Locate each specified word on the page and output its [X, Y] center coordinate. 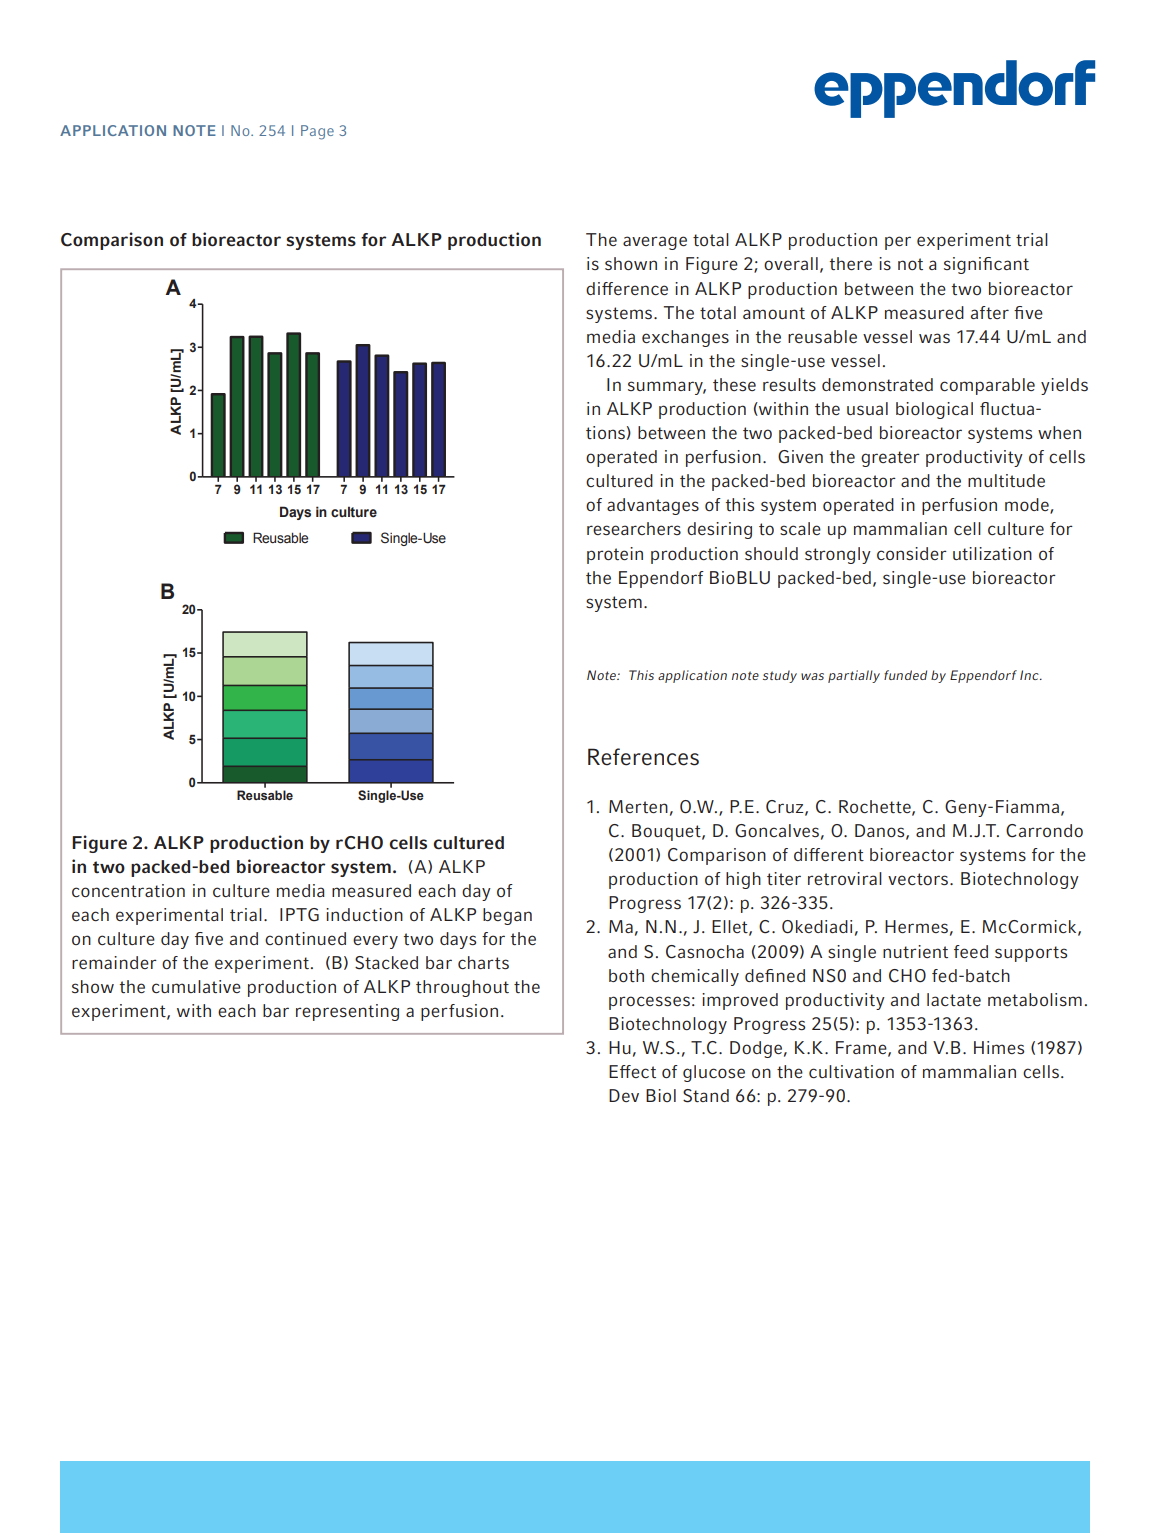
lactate [954, 999]
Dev [624, 1095]
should [771, 553]
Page [317, 132]
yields [1064, 386]
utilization [992, 553]
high [743, 880]
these [734, 384]
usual [867, 408]
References [643, 757]
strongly [838, 555]
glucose [714, 1073]
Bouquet [667, 832]
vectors [919, 879]
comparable [987, 386]
